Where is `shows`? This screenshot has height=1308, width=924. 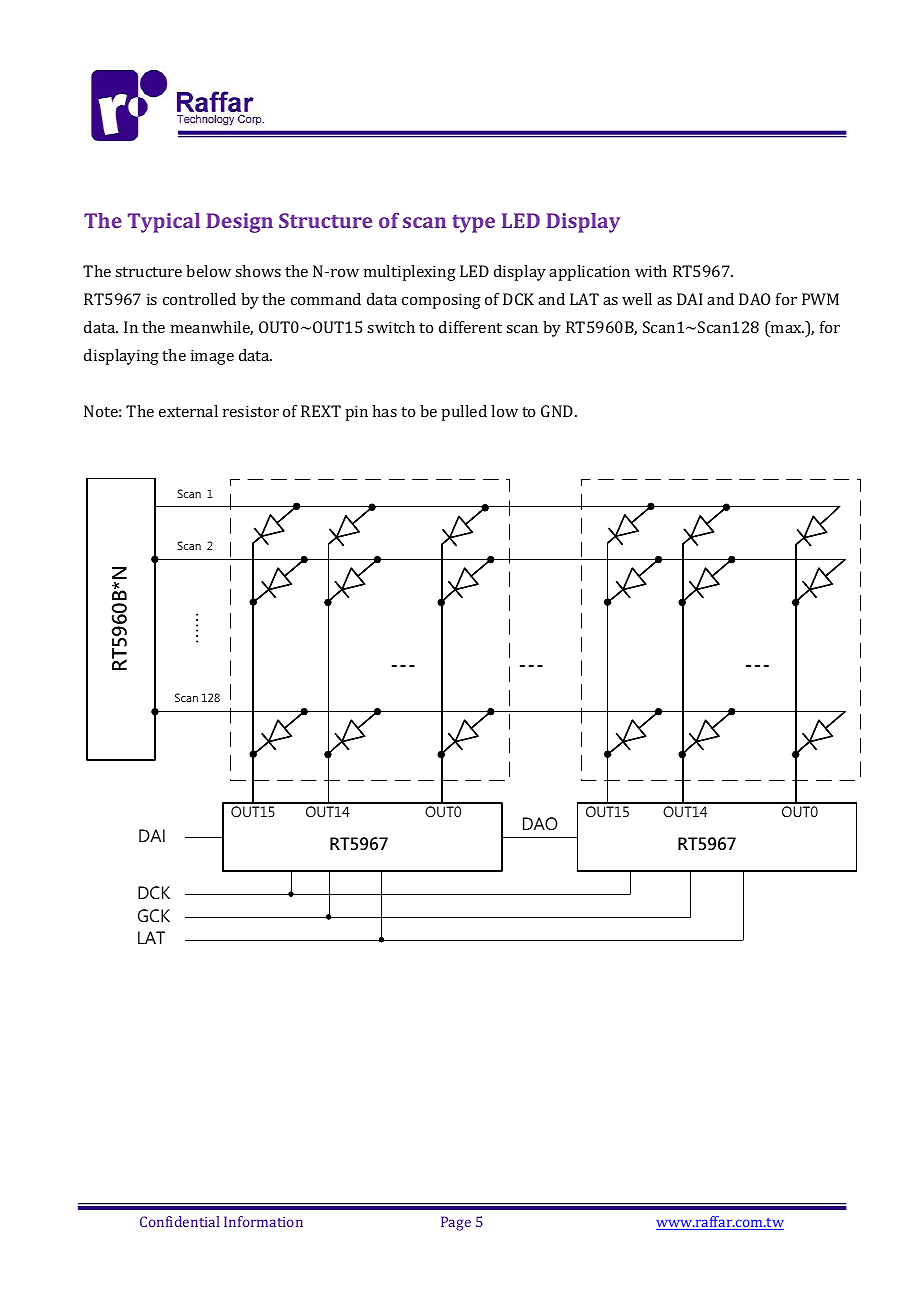
shows is located at coordinates (258, 271).
